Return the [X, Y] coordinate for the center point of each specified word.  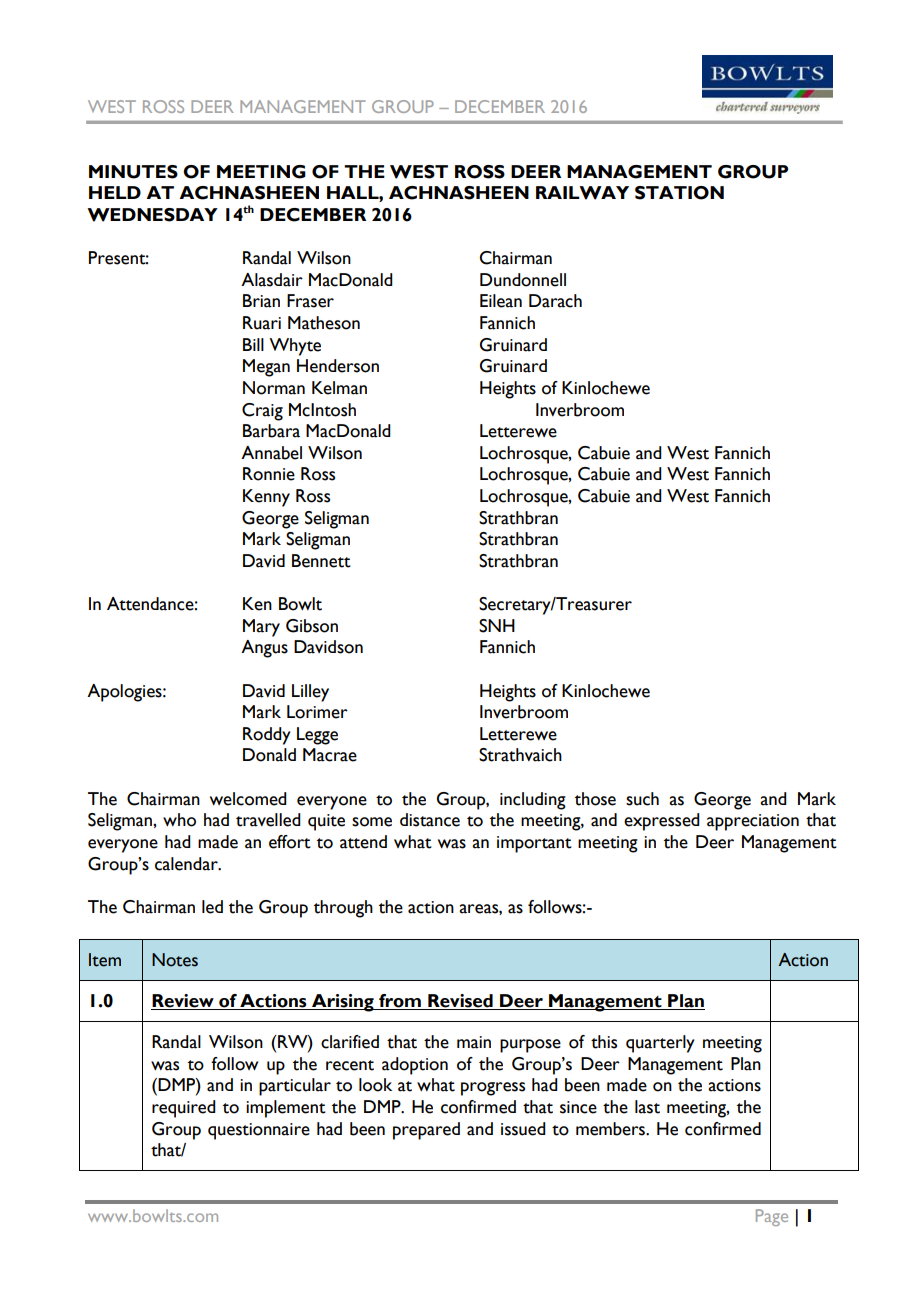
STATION [679, 193]
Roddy [267, 736]
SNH [497, 626]
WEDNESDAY [152, 215]
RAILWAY [582, 193]
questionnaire [259, 1131]
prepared [426, 1131]
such [642, 799]
